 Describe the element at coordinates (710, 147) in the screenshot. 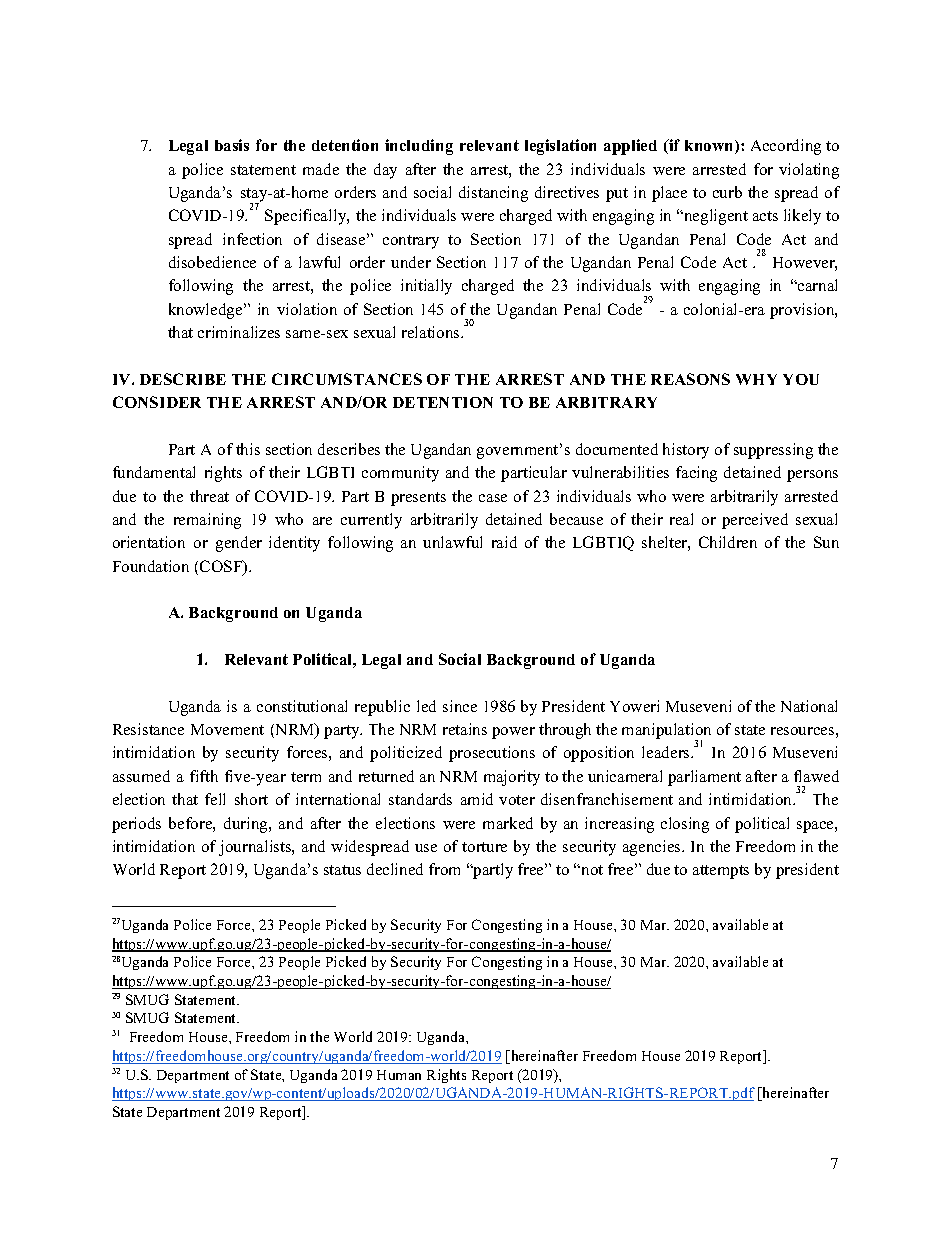

I see `known` at that location.
